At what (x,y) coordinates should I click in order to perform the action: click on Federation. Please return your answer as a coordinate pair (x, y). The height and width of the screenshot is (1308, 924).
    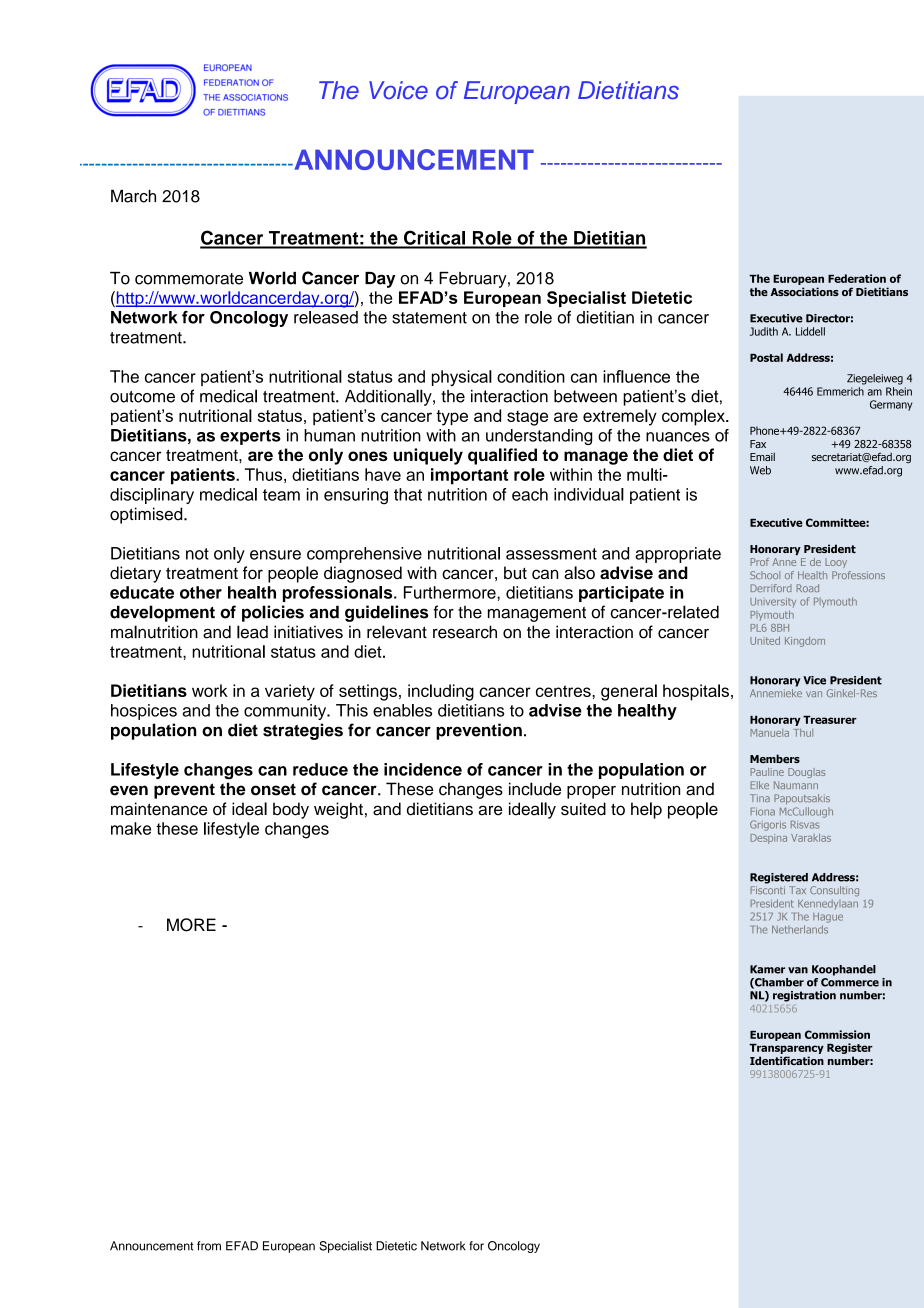
    Looking at the image, I should click on (857, 278).
